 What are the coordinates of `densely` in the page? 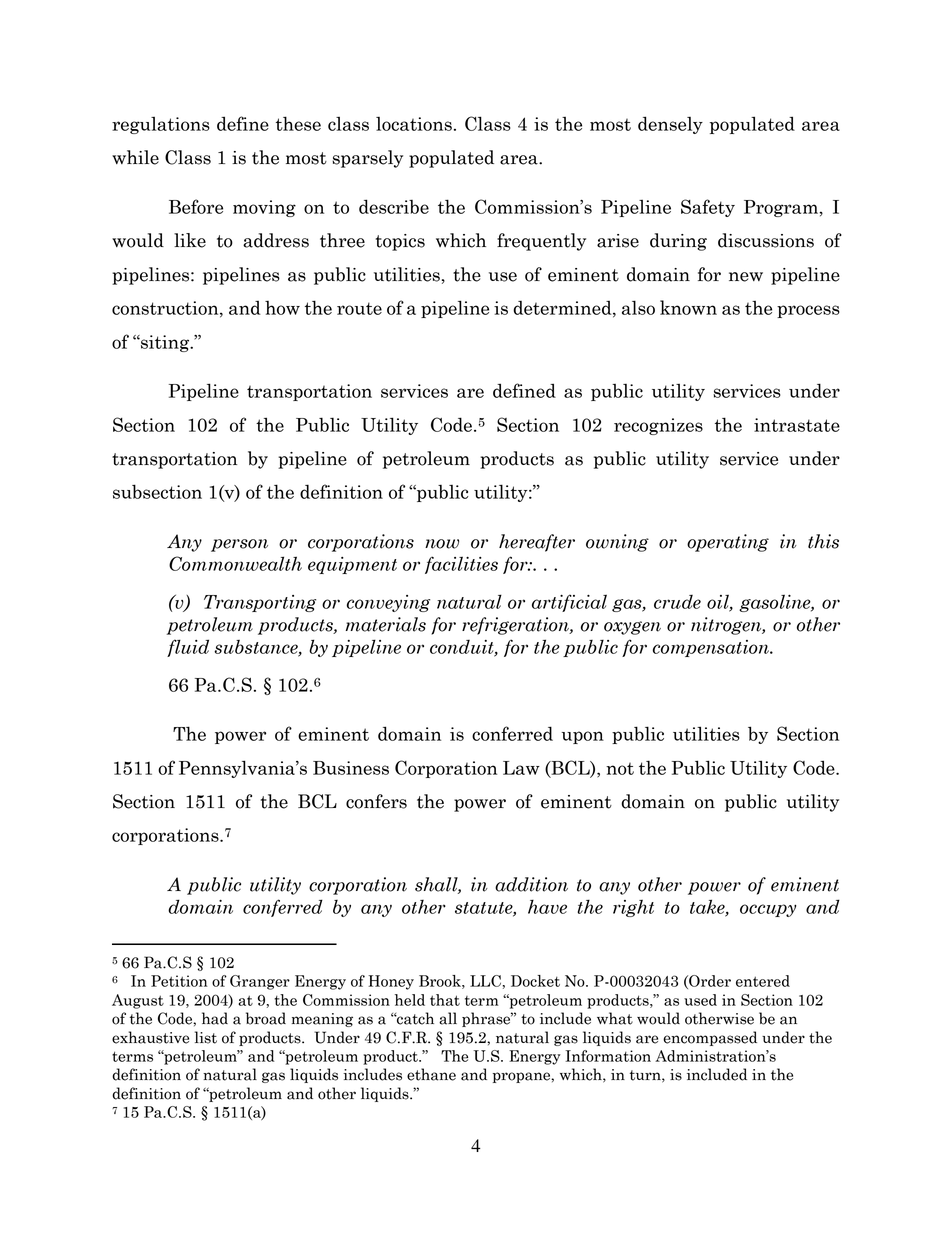 It's located at (670, 125).
